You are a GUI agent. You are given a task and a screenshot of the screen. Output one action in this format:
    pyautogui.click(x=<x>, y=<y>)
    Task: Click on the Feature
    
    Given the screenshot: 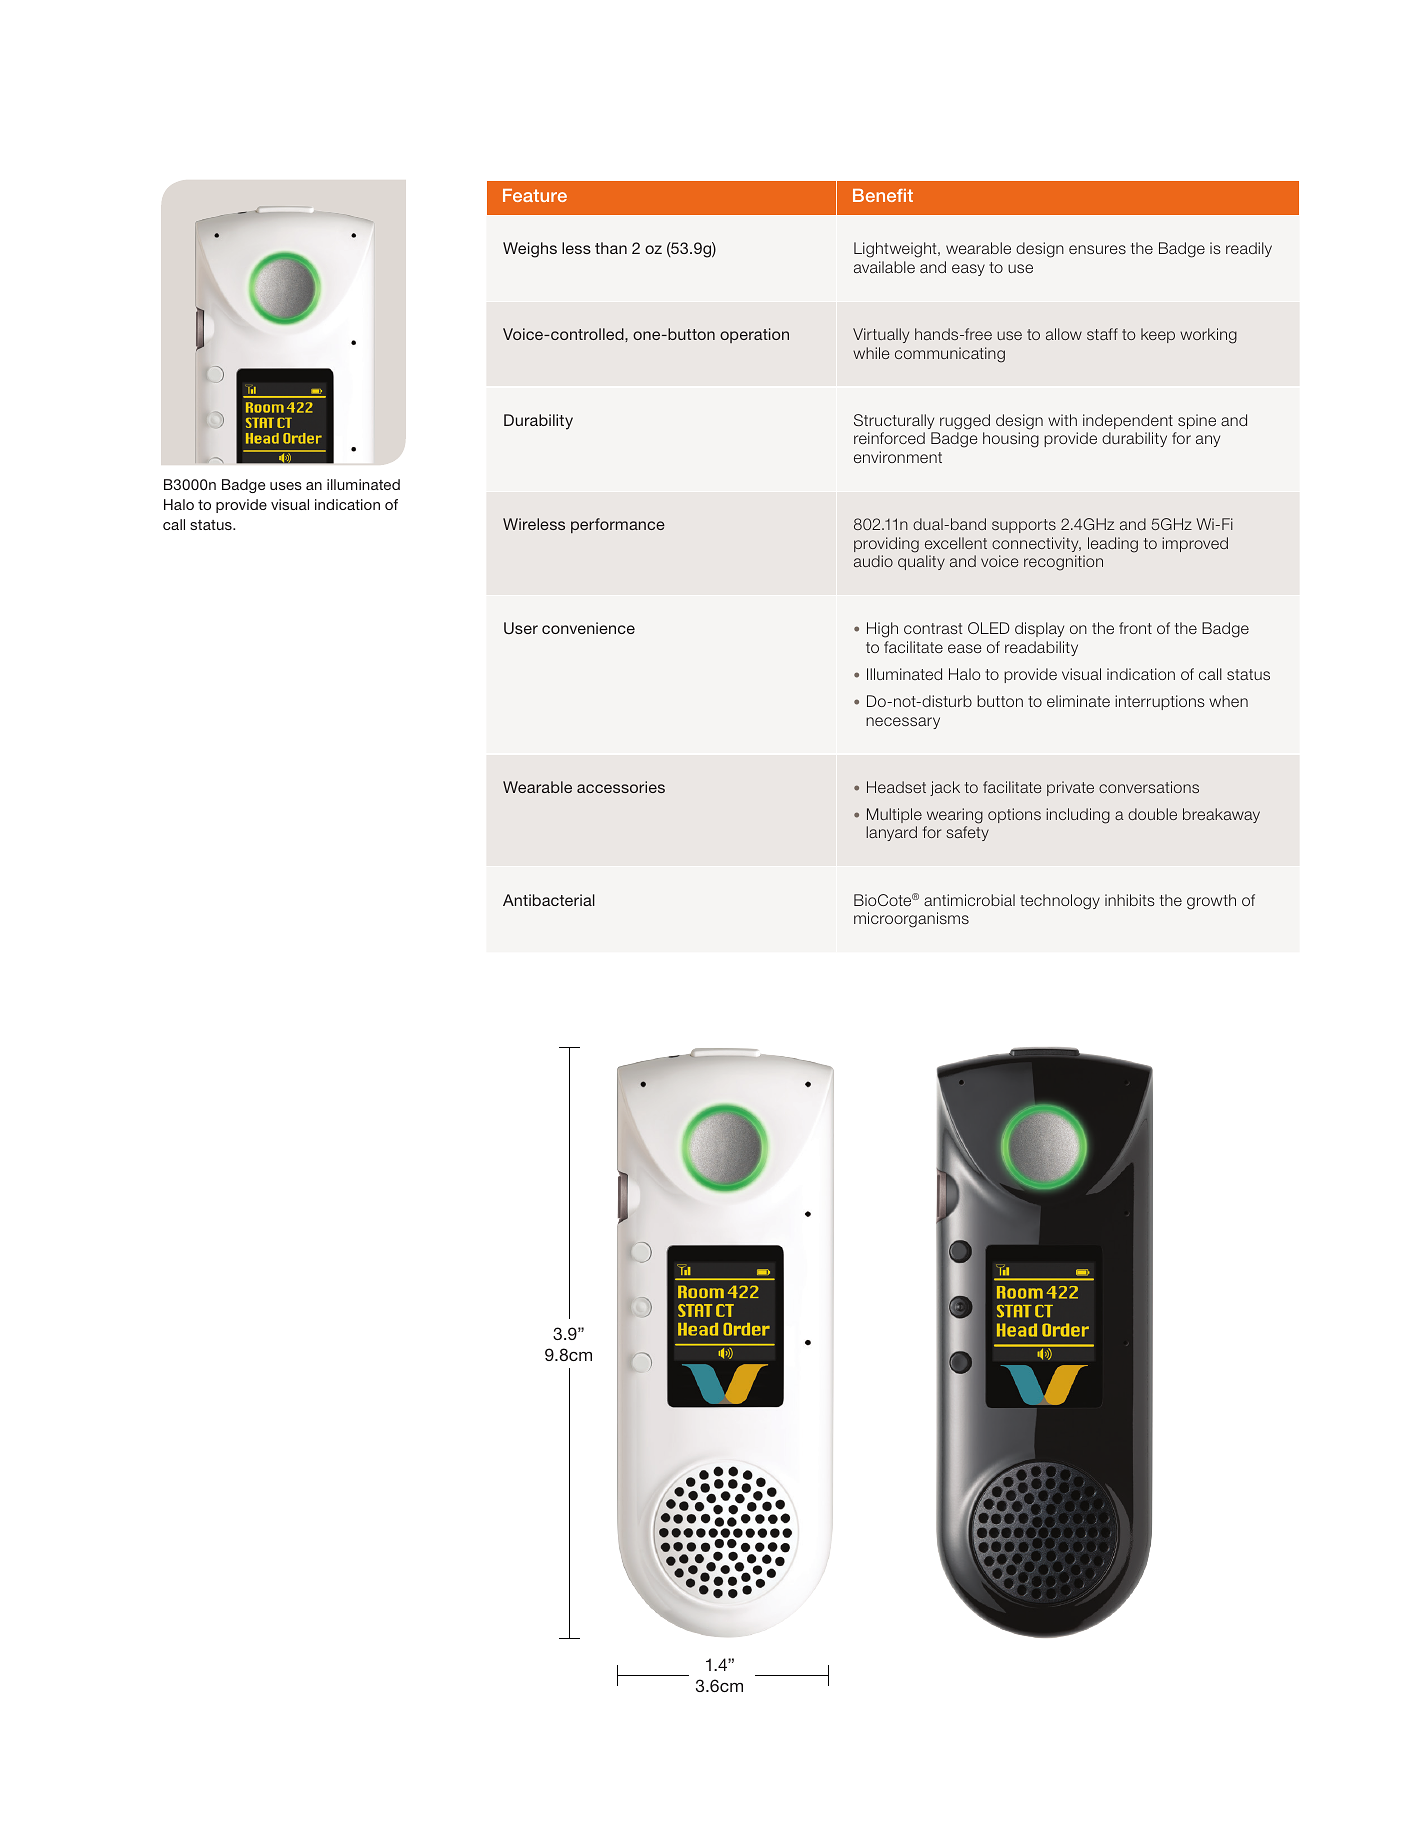 What is the action you would take?
    pyautogui.click(x=535, y=195)
